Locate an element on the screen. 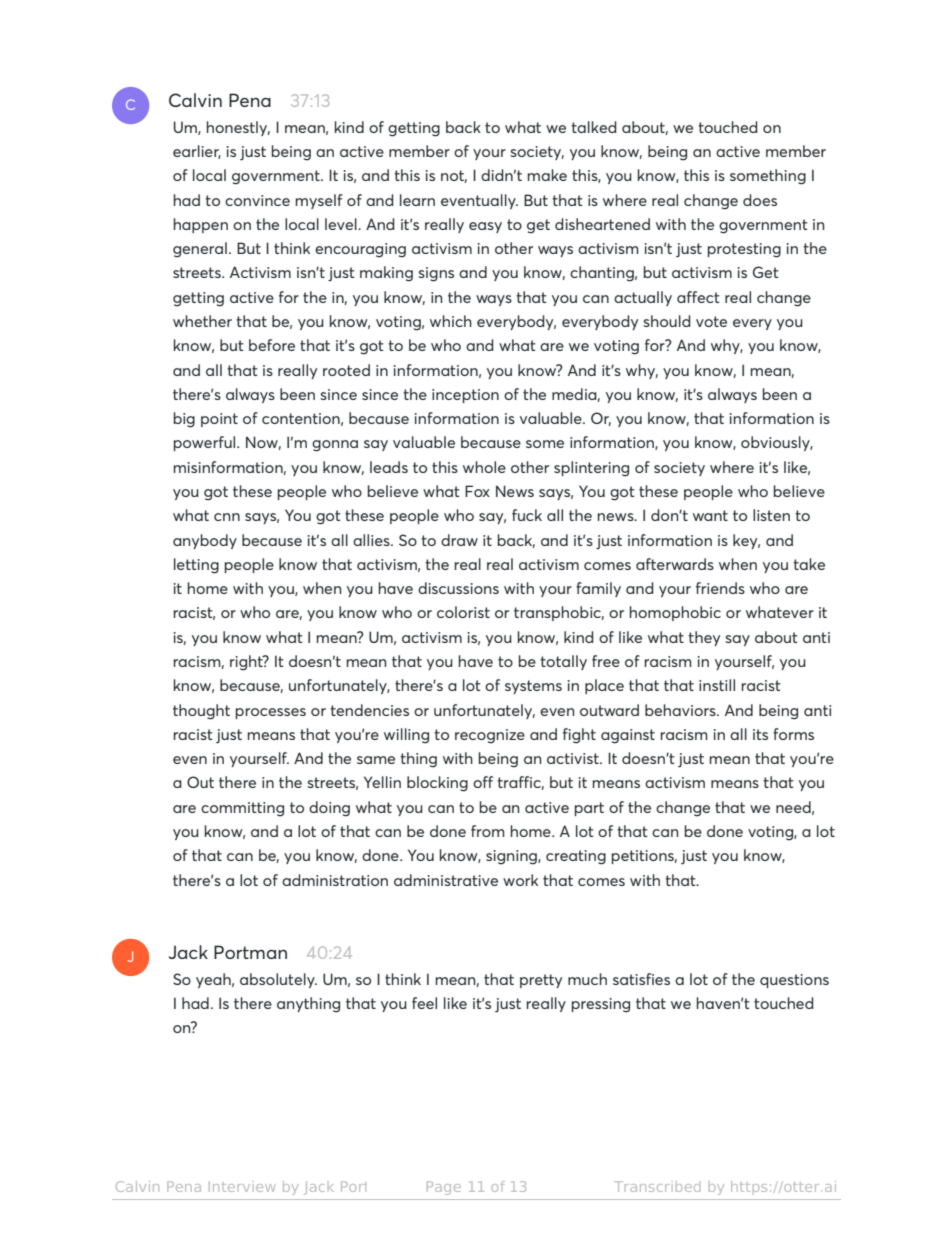 This screenshot has width=952, height=1233. work is located at coordinates (520, 880).
